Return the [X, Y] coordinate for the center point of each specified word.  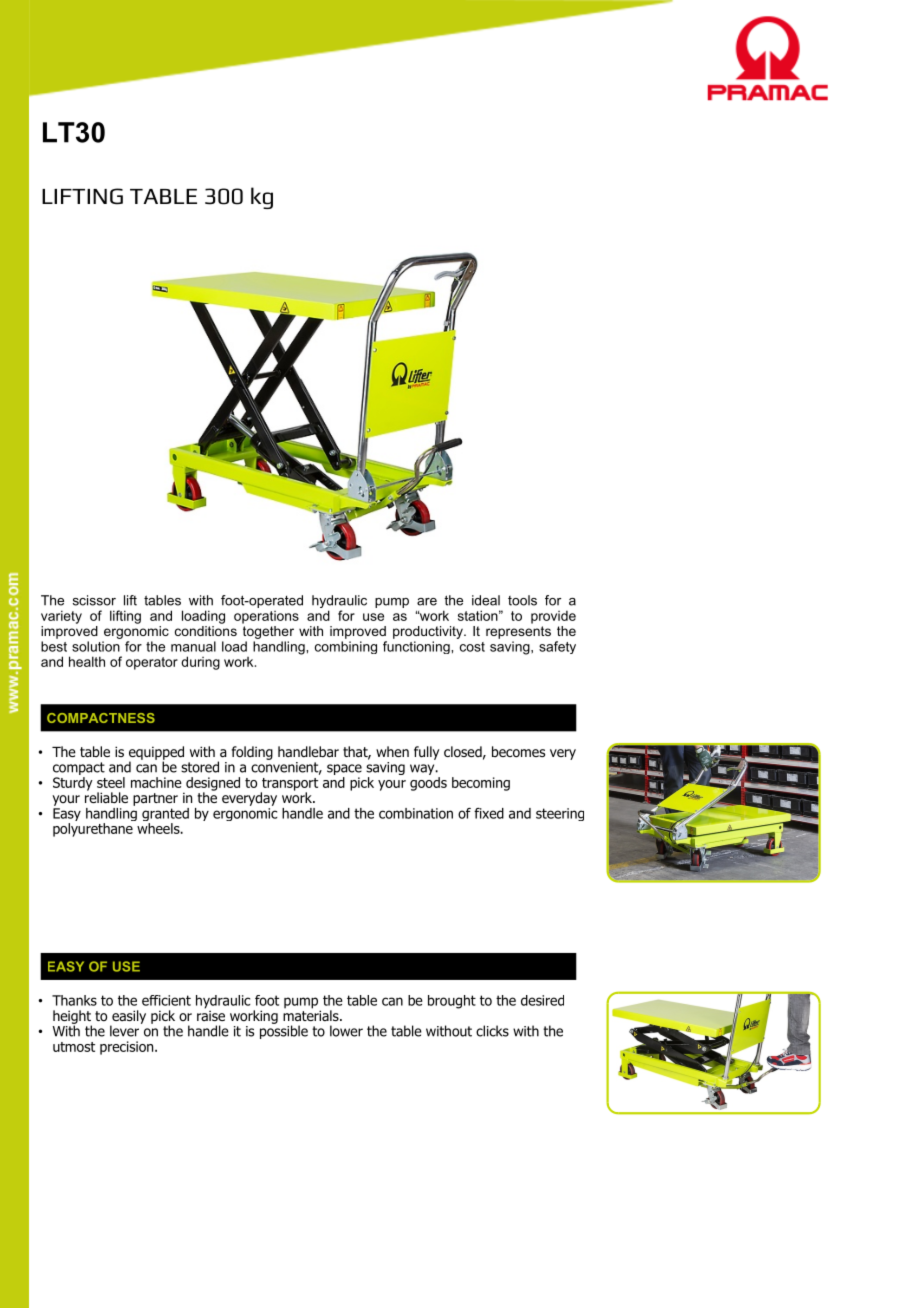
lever [124, 1031]
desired [542, 1000]
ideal [486, 600]
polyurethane [93, 830]
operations [266, 617]
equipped [156, 754]
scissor [94, 600]
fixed [489, 813]
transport [289, 785]
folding [252, 753]
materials [312, 1015]
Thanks [74, 1000]
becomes [518, 752]
